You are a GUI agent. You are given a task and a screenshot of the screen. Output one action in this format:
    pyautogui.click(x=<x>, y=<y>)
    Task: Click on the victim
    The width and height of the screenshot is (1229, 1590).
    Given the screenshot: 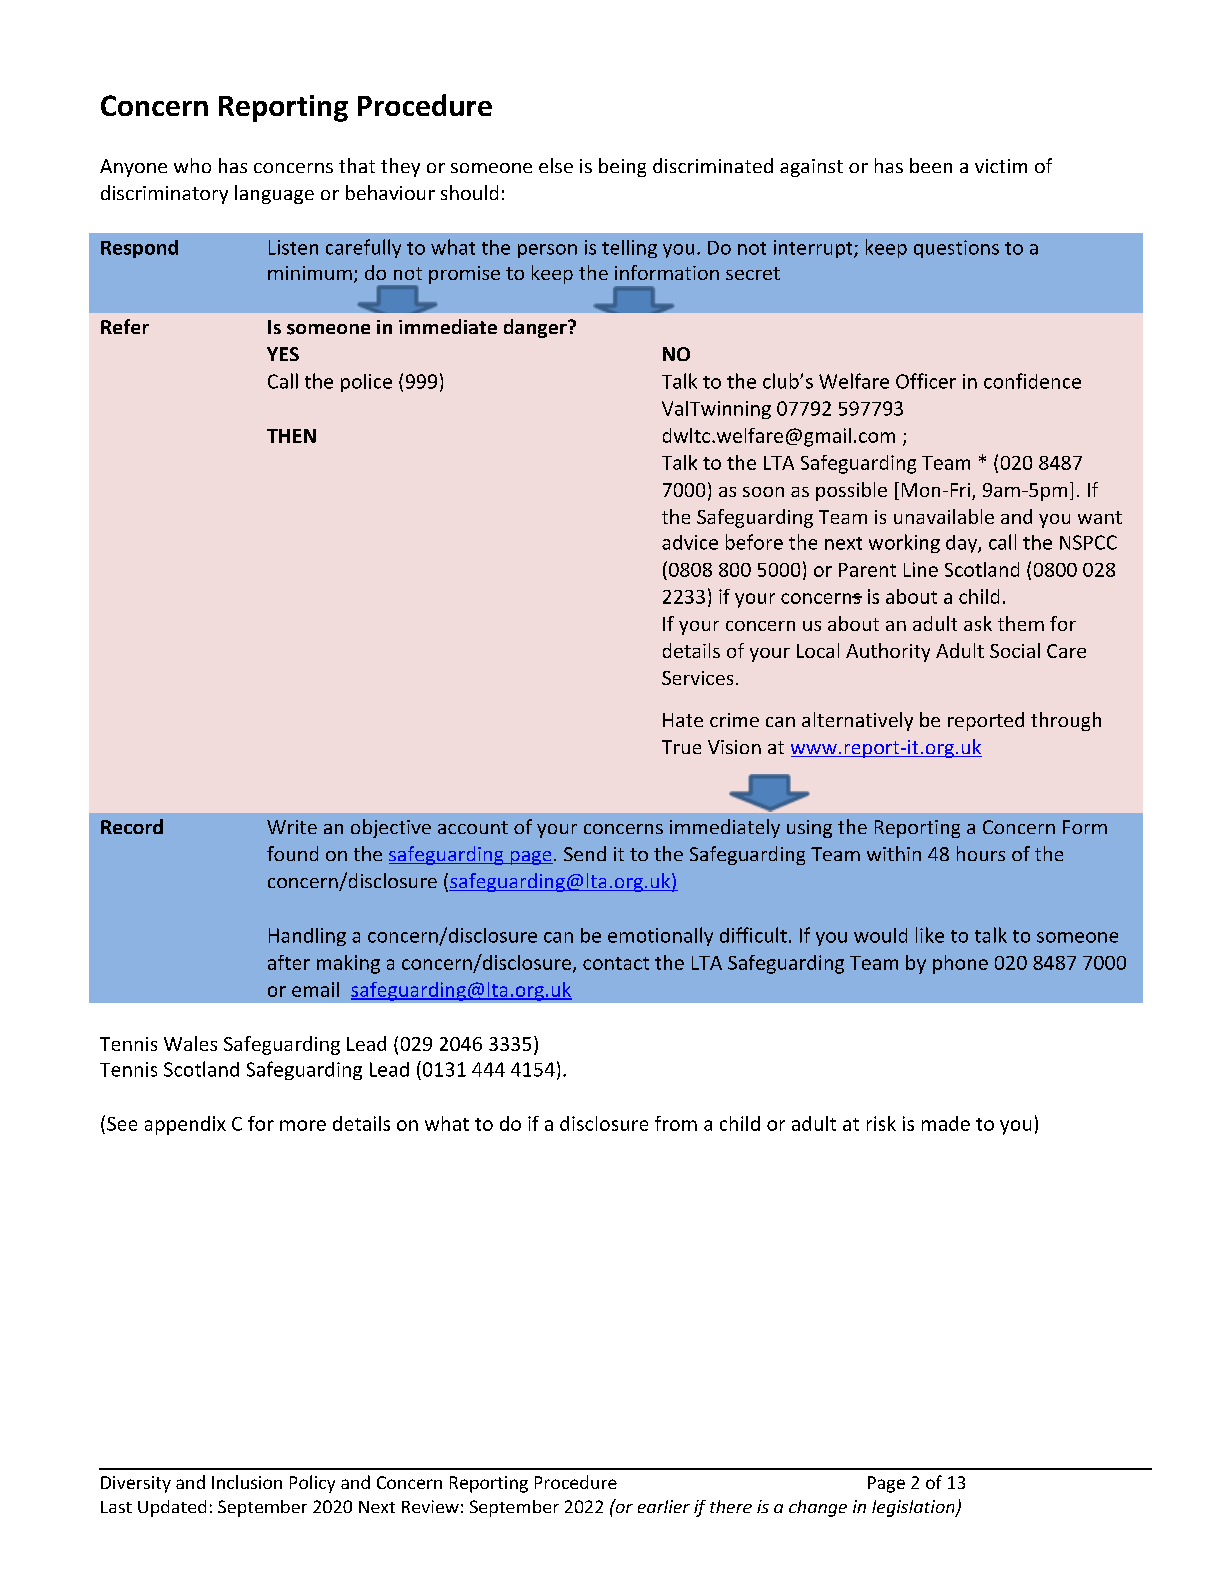 What is the action you would take?
    pyautogui.click(x=1001, y=166)
